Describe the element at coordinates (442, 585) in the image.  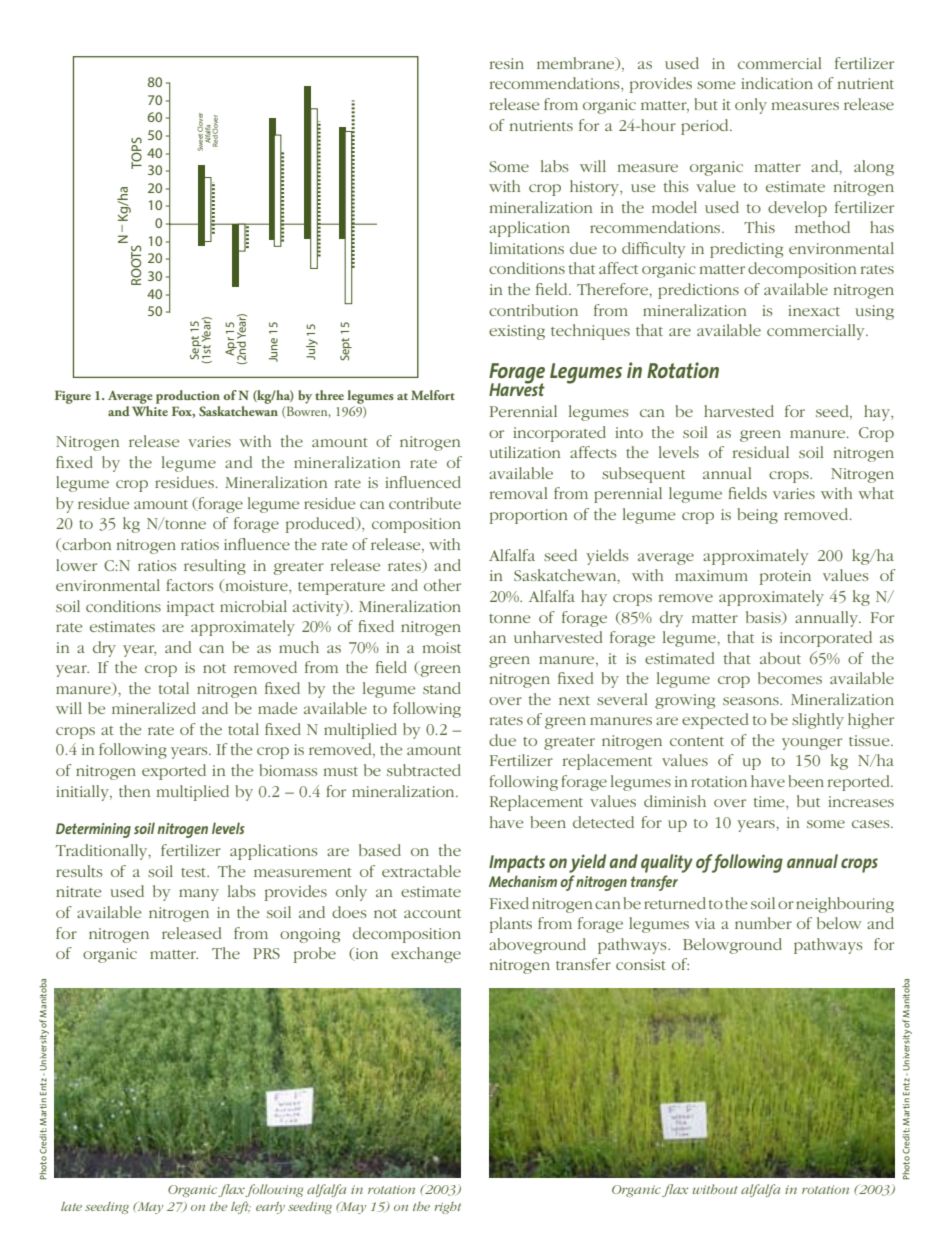
I see `other` at that location.
